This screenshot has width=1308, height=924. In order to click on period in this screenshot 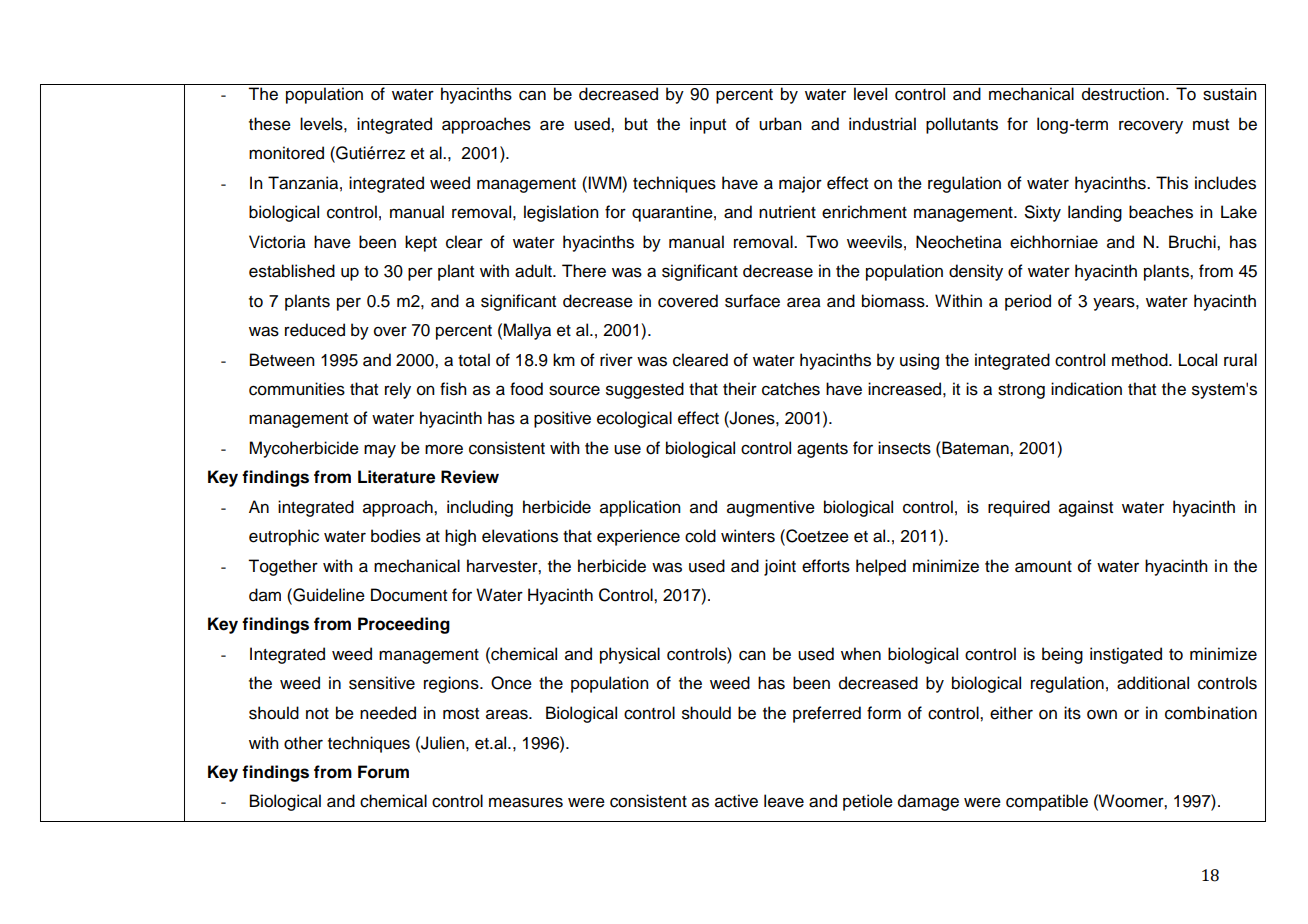, I will do `click(1028, 302)`.
